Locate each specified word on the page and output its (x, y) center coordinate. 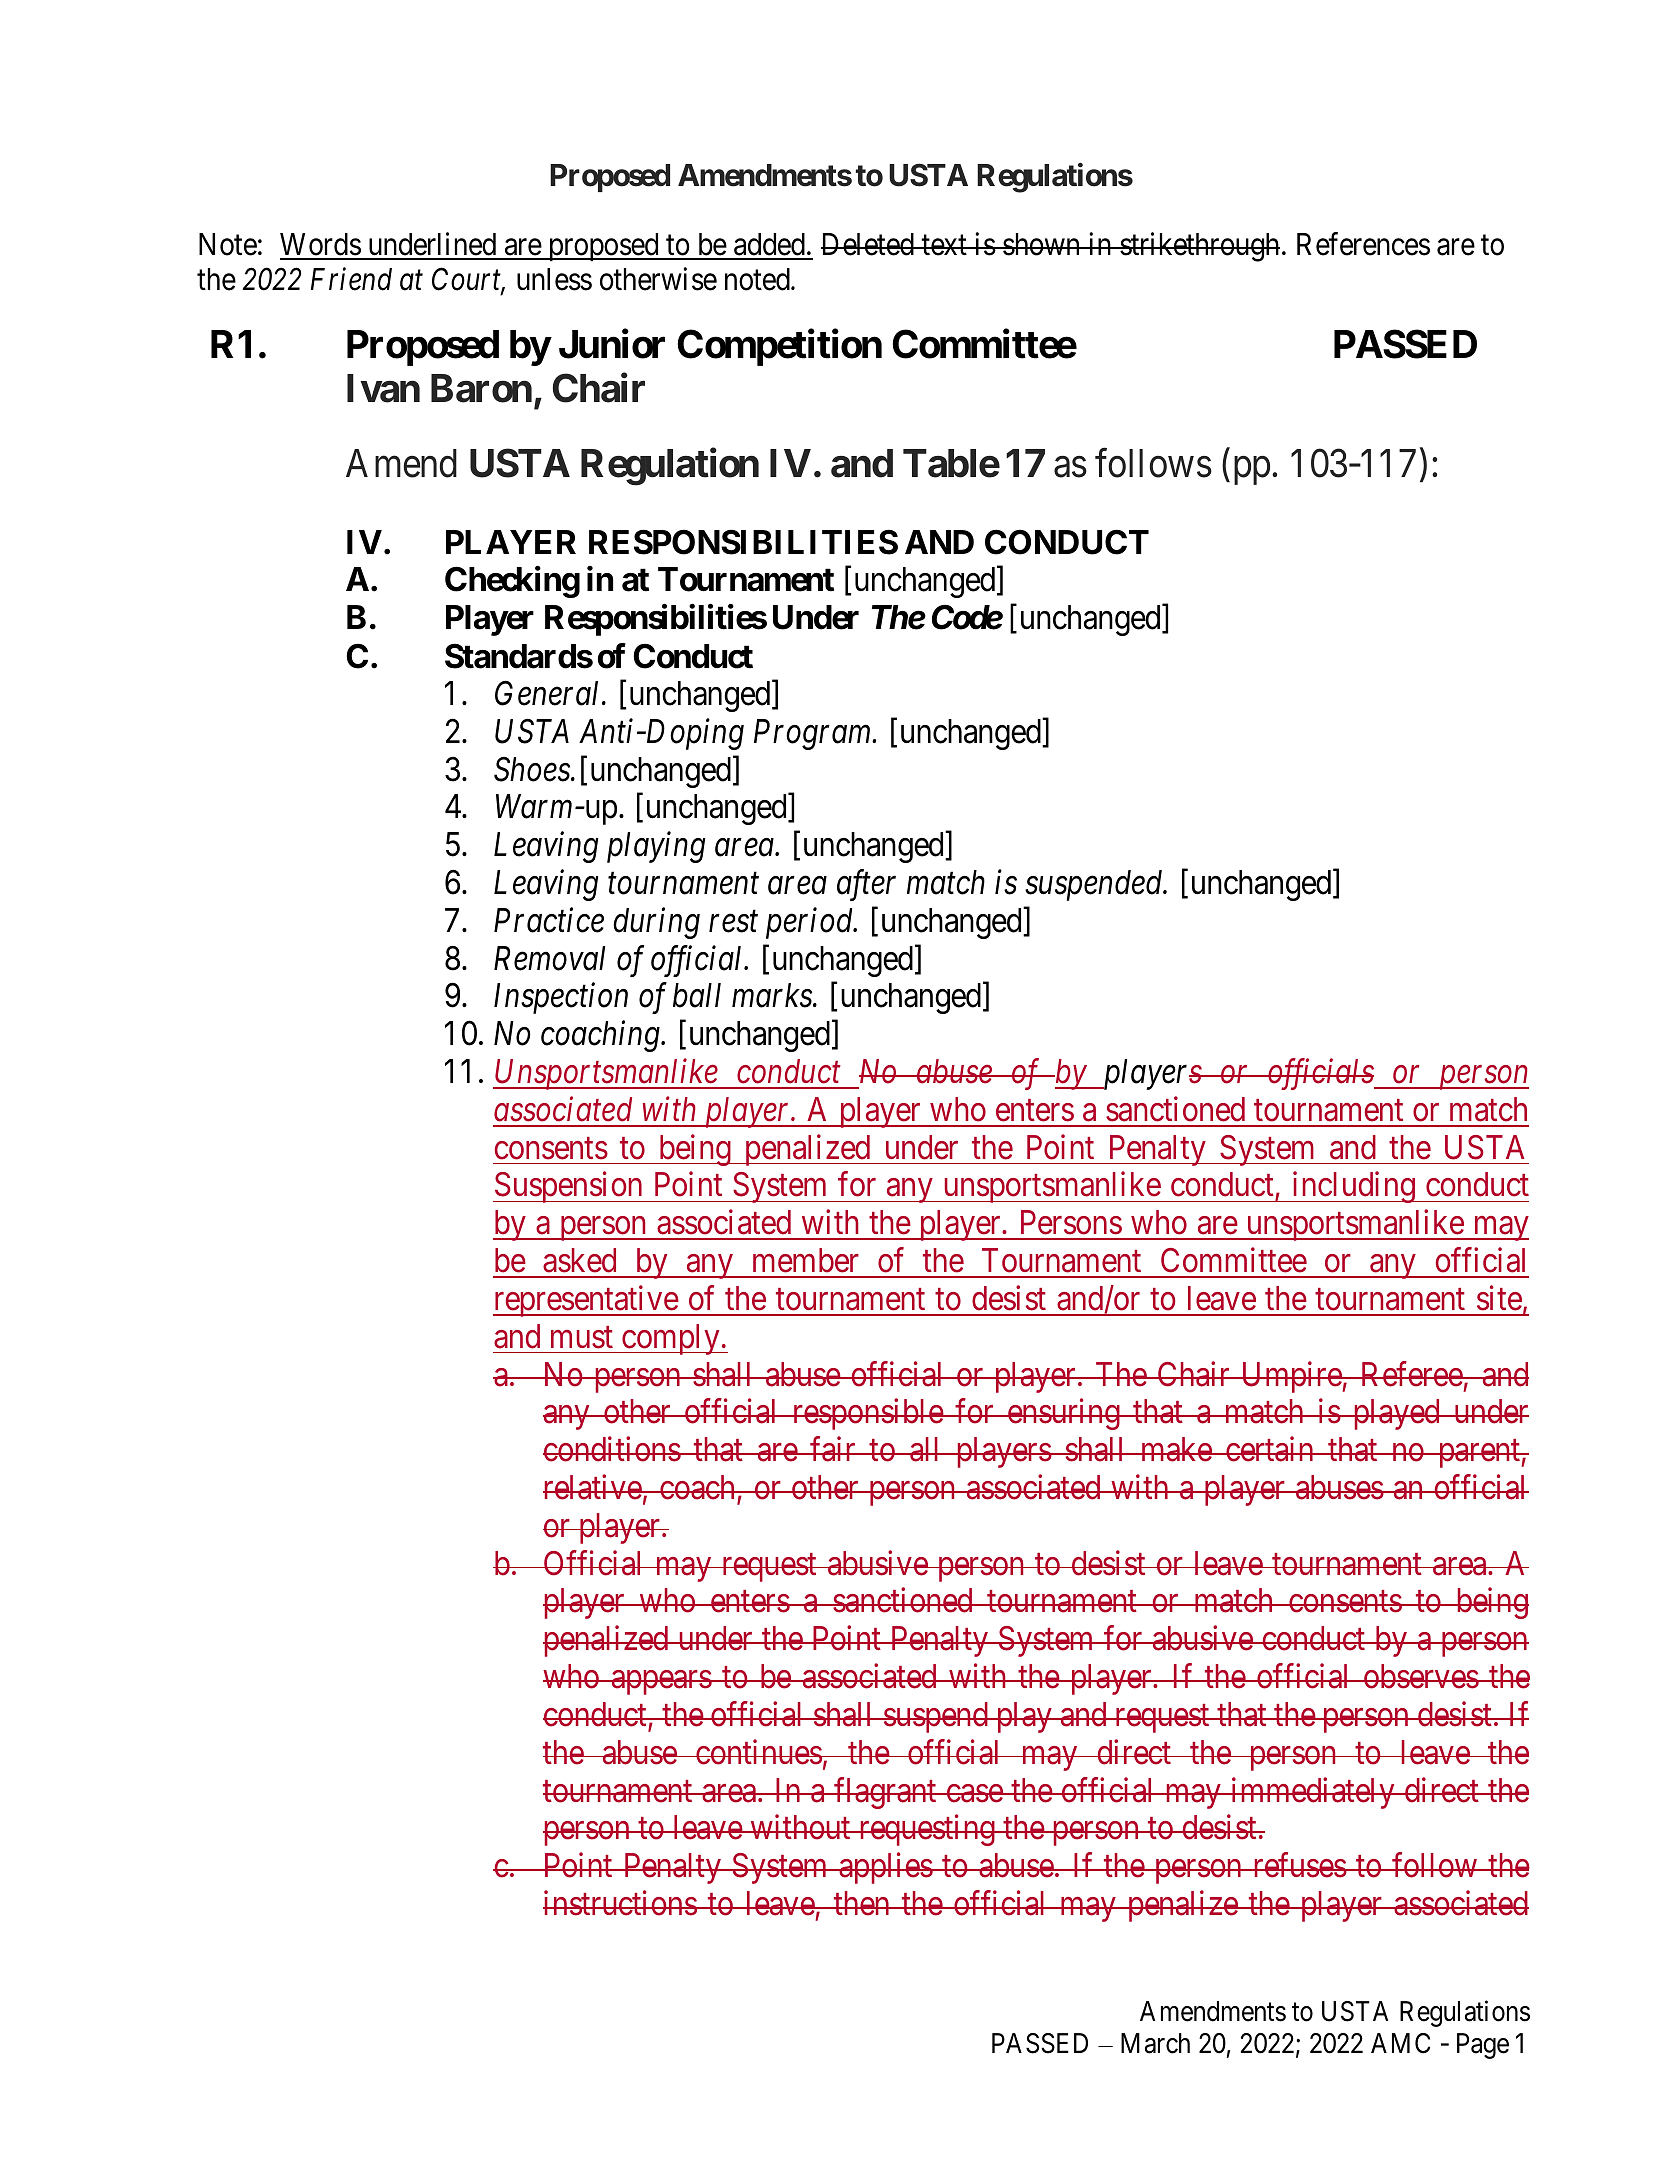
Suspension (569, 1187)
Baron (481, 388)
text (944, 245)
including (1353, 1187)
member (806, 1260)
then (861, 1903)
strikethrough (1199, 247)
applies (885, 1868)
